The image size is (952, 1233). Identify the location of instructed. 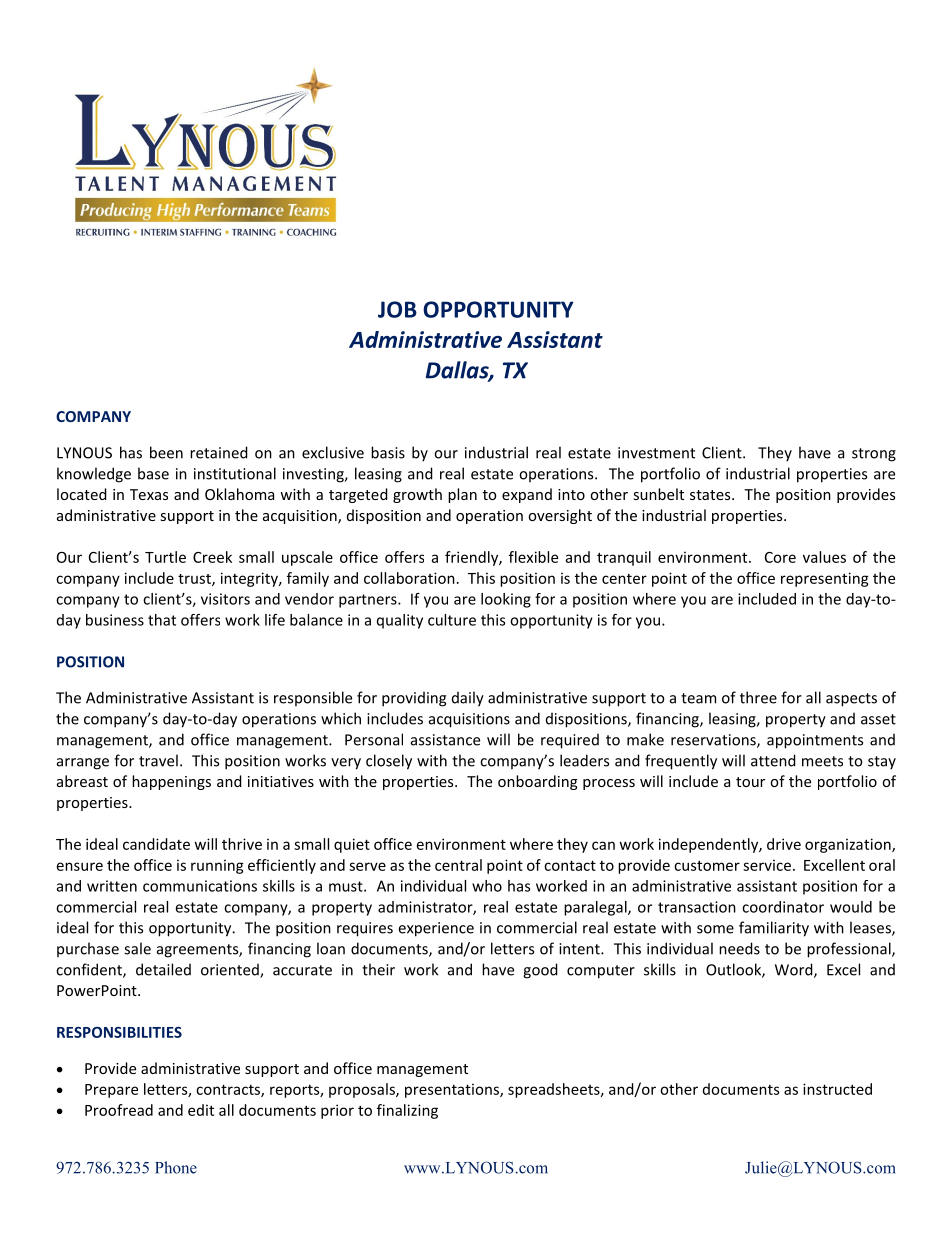
(837, 1089).
